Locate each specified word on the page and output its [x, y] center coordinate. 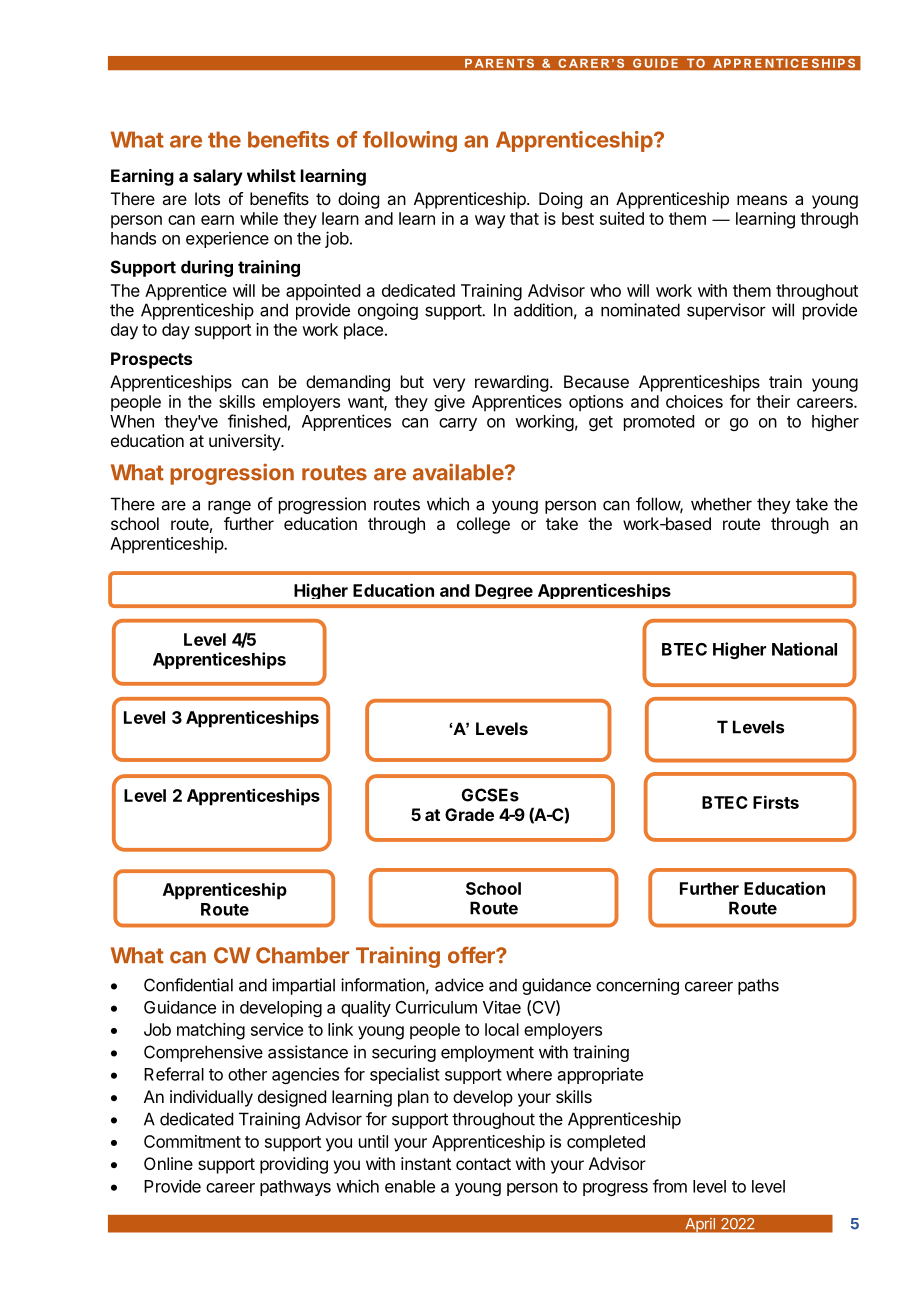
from [670, 1186]
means [762, 200]
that [524, 218]
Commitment [192, 1141]
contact [483, 1164]
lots [207, 198]
